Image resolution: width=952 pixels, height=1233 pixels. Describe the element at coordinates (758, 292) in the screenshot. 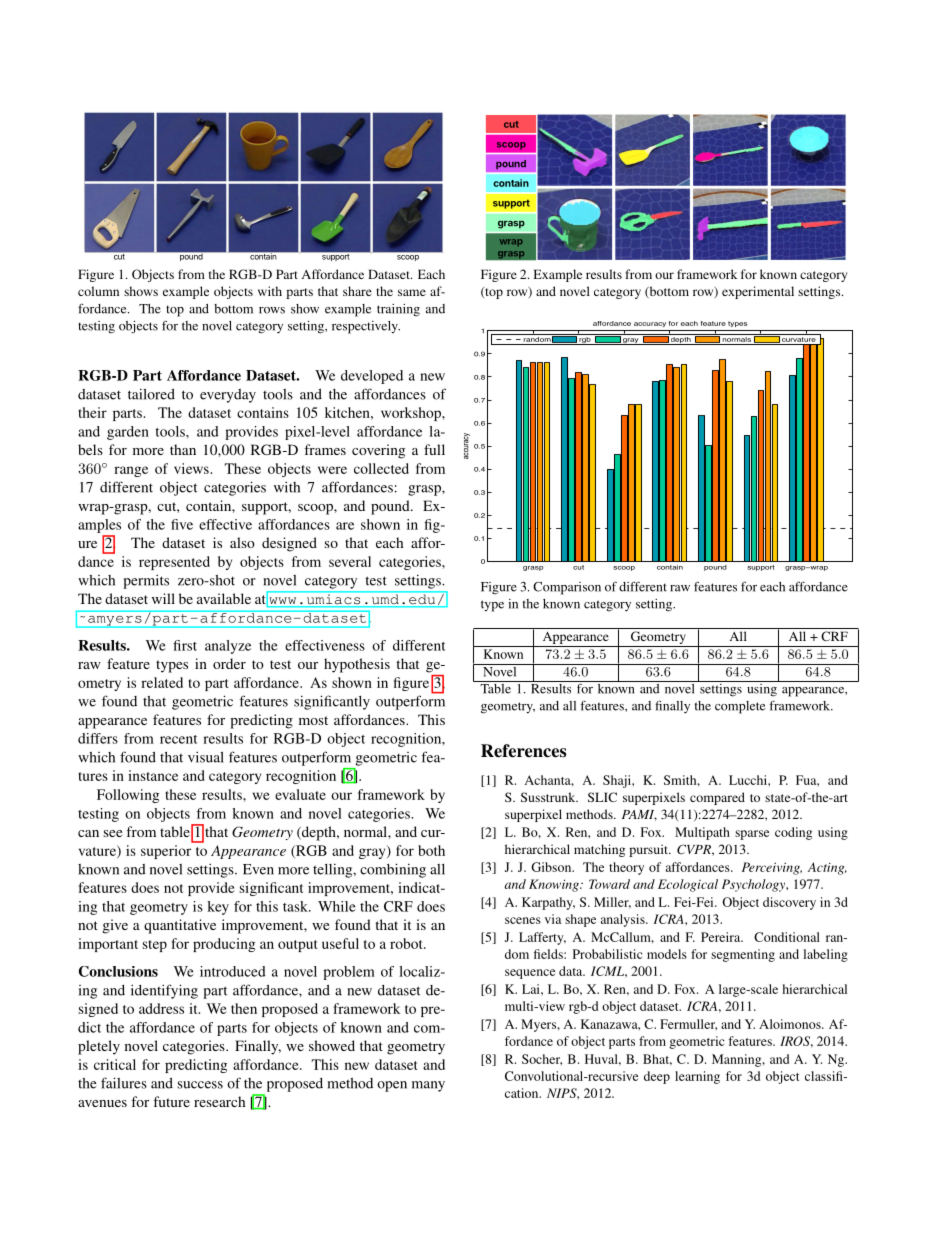

I see `experimental` at that location.
